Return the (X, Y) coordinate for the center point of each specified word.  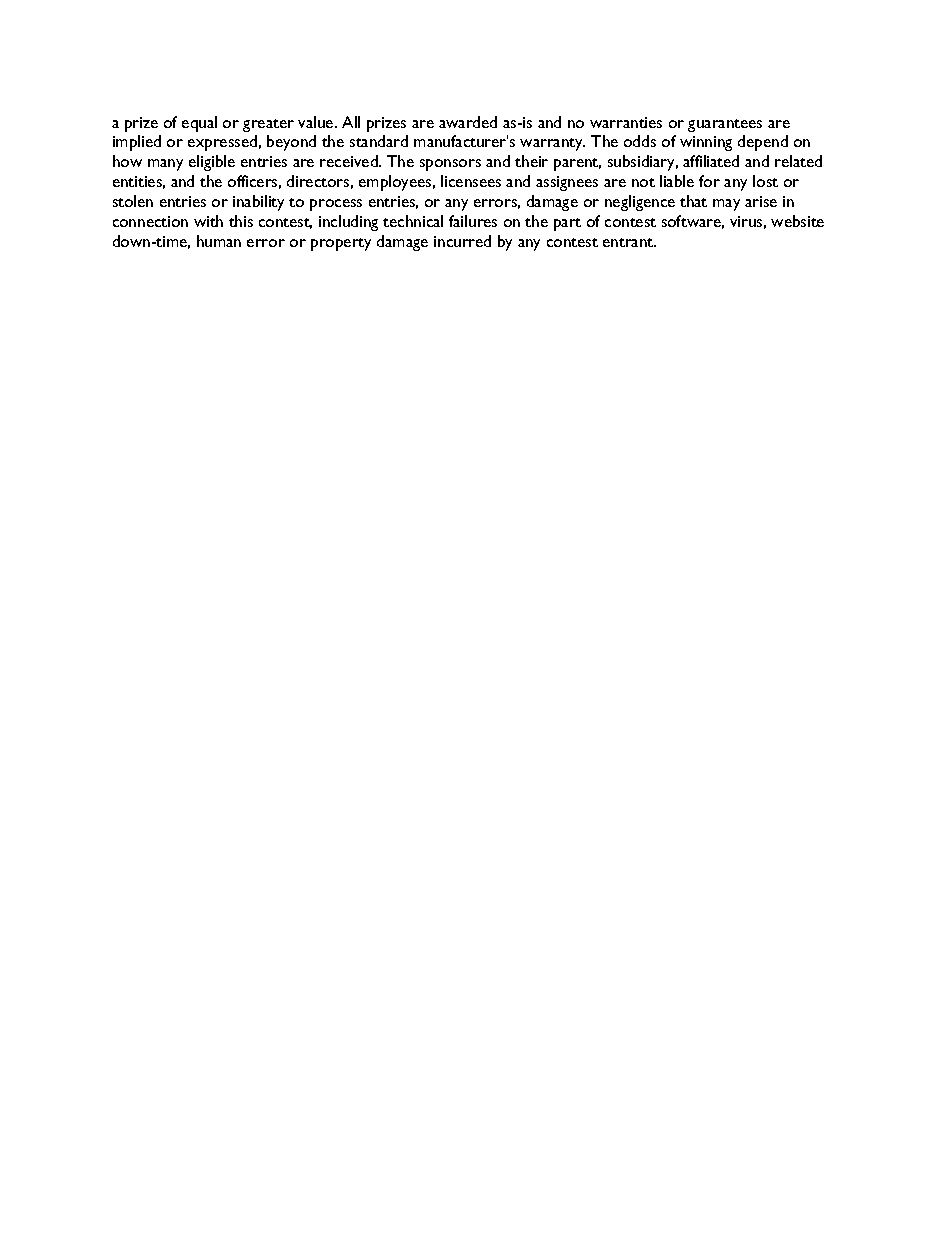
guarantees (725, 125)
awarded (468, 122)
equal (199, 124)
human (219, 241)
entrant (629, 242)
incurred (462, 241)
